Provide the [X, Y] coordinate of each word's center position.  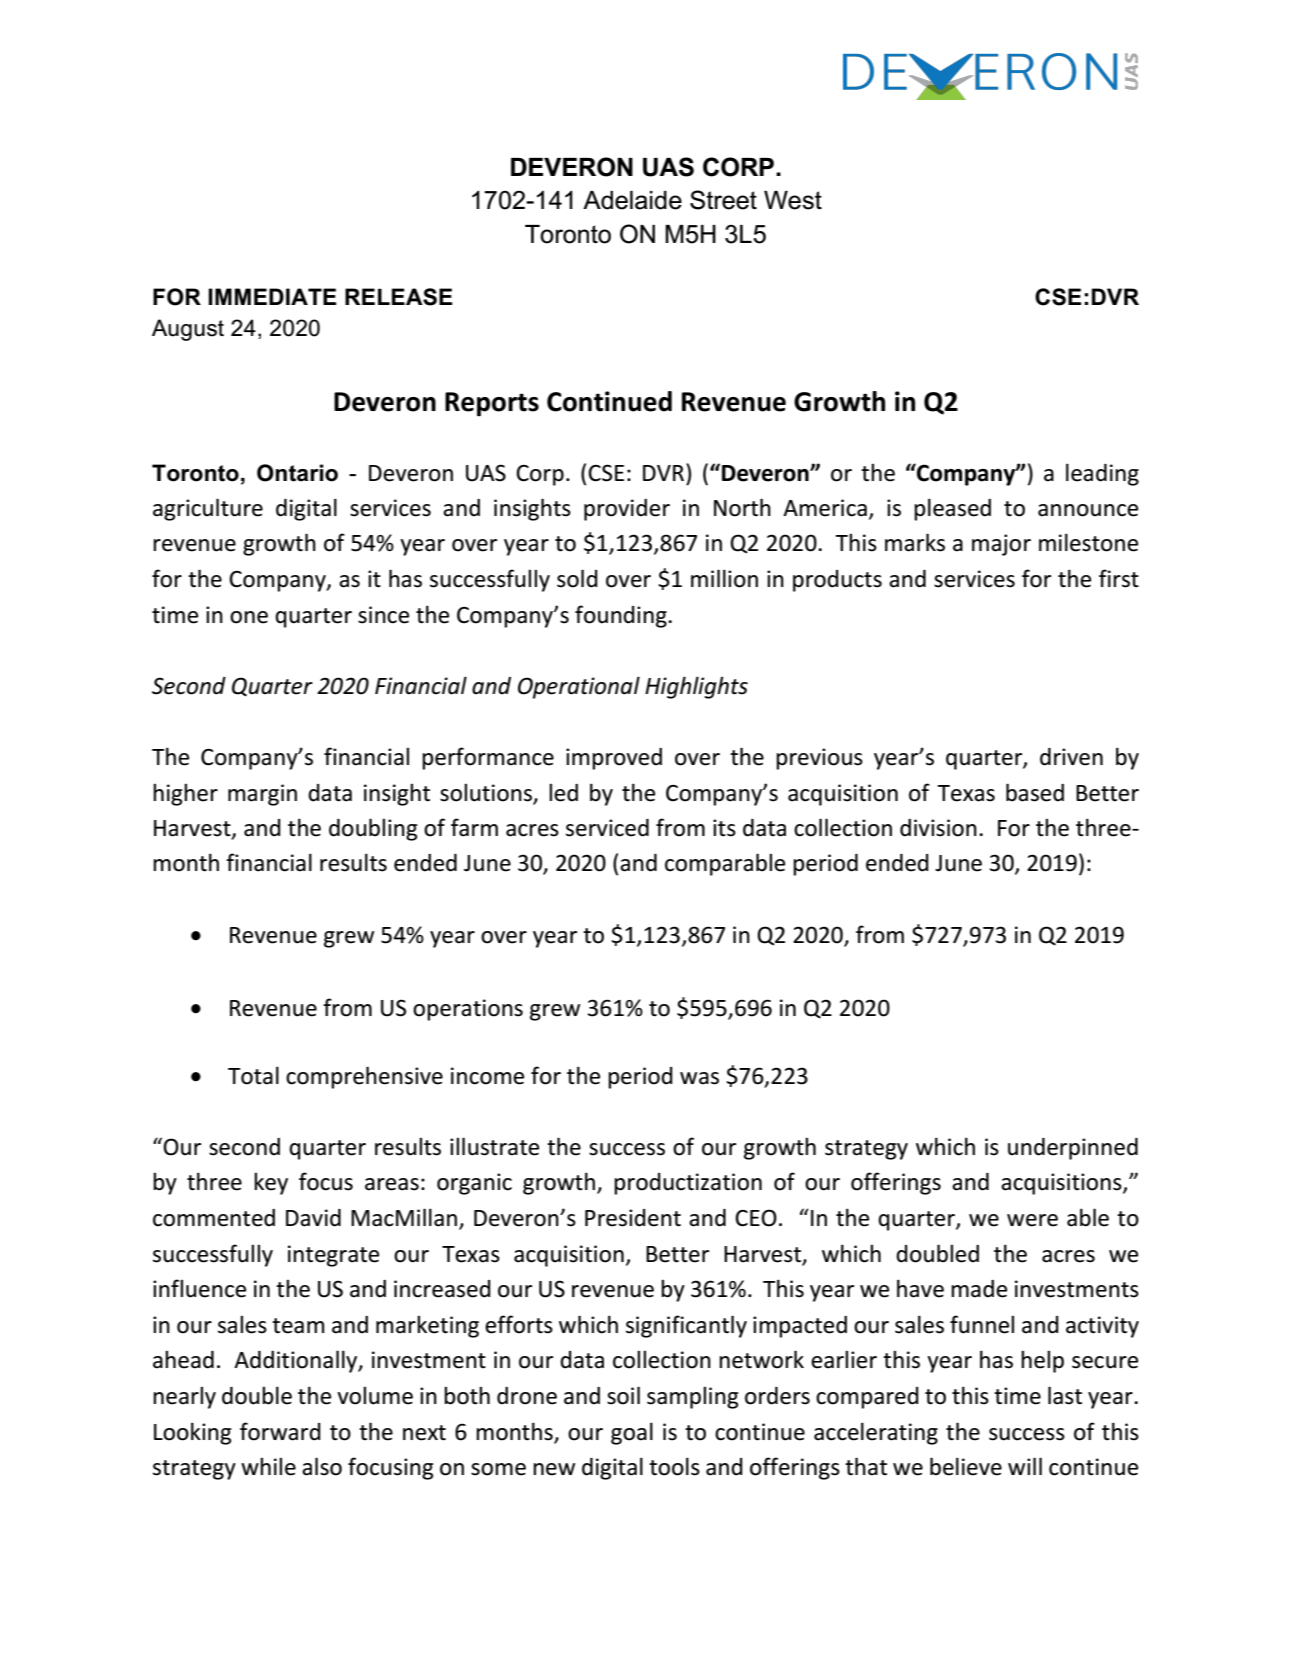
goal [632, 1433]
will [1025, 1466]
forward [280, 1431]
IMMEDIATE [272, 296]
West [793, 200]
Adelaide [632, 200]
